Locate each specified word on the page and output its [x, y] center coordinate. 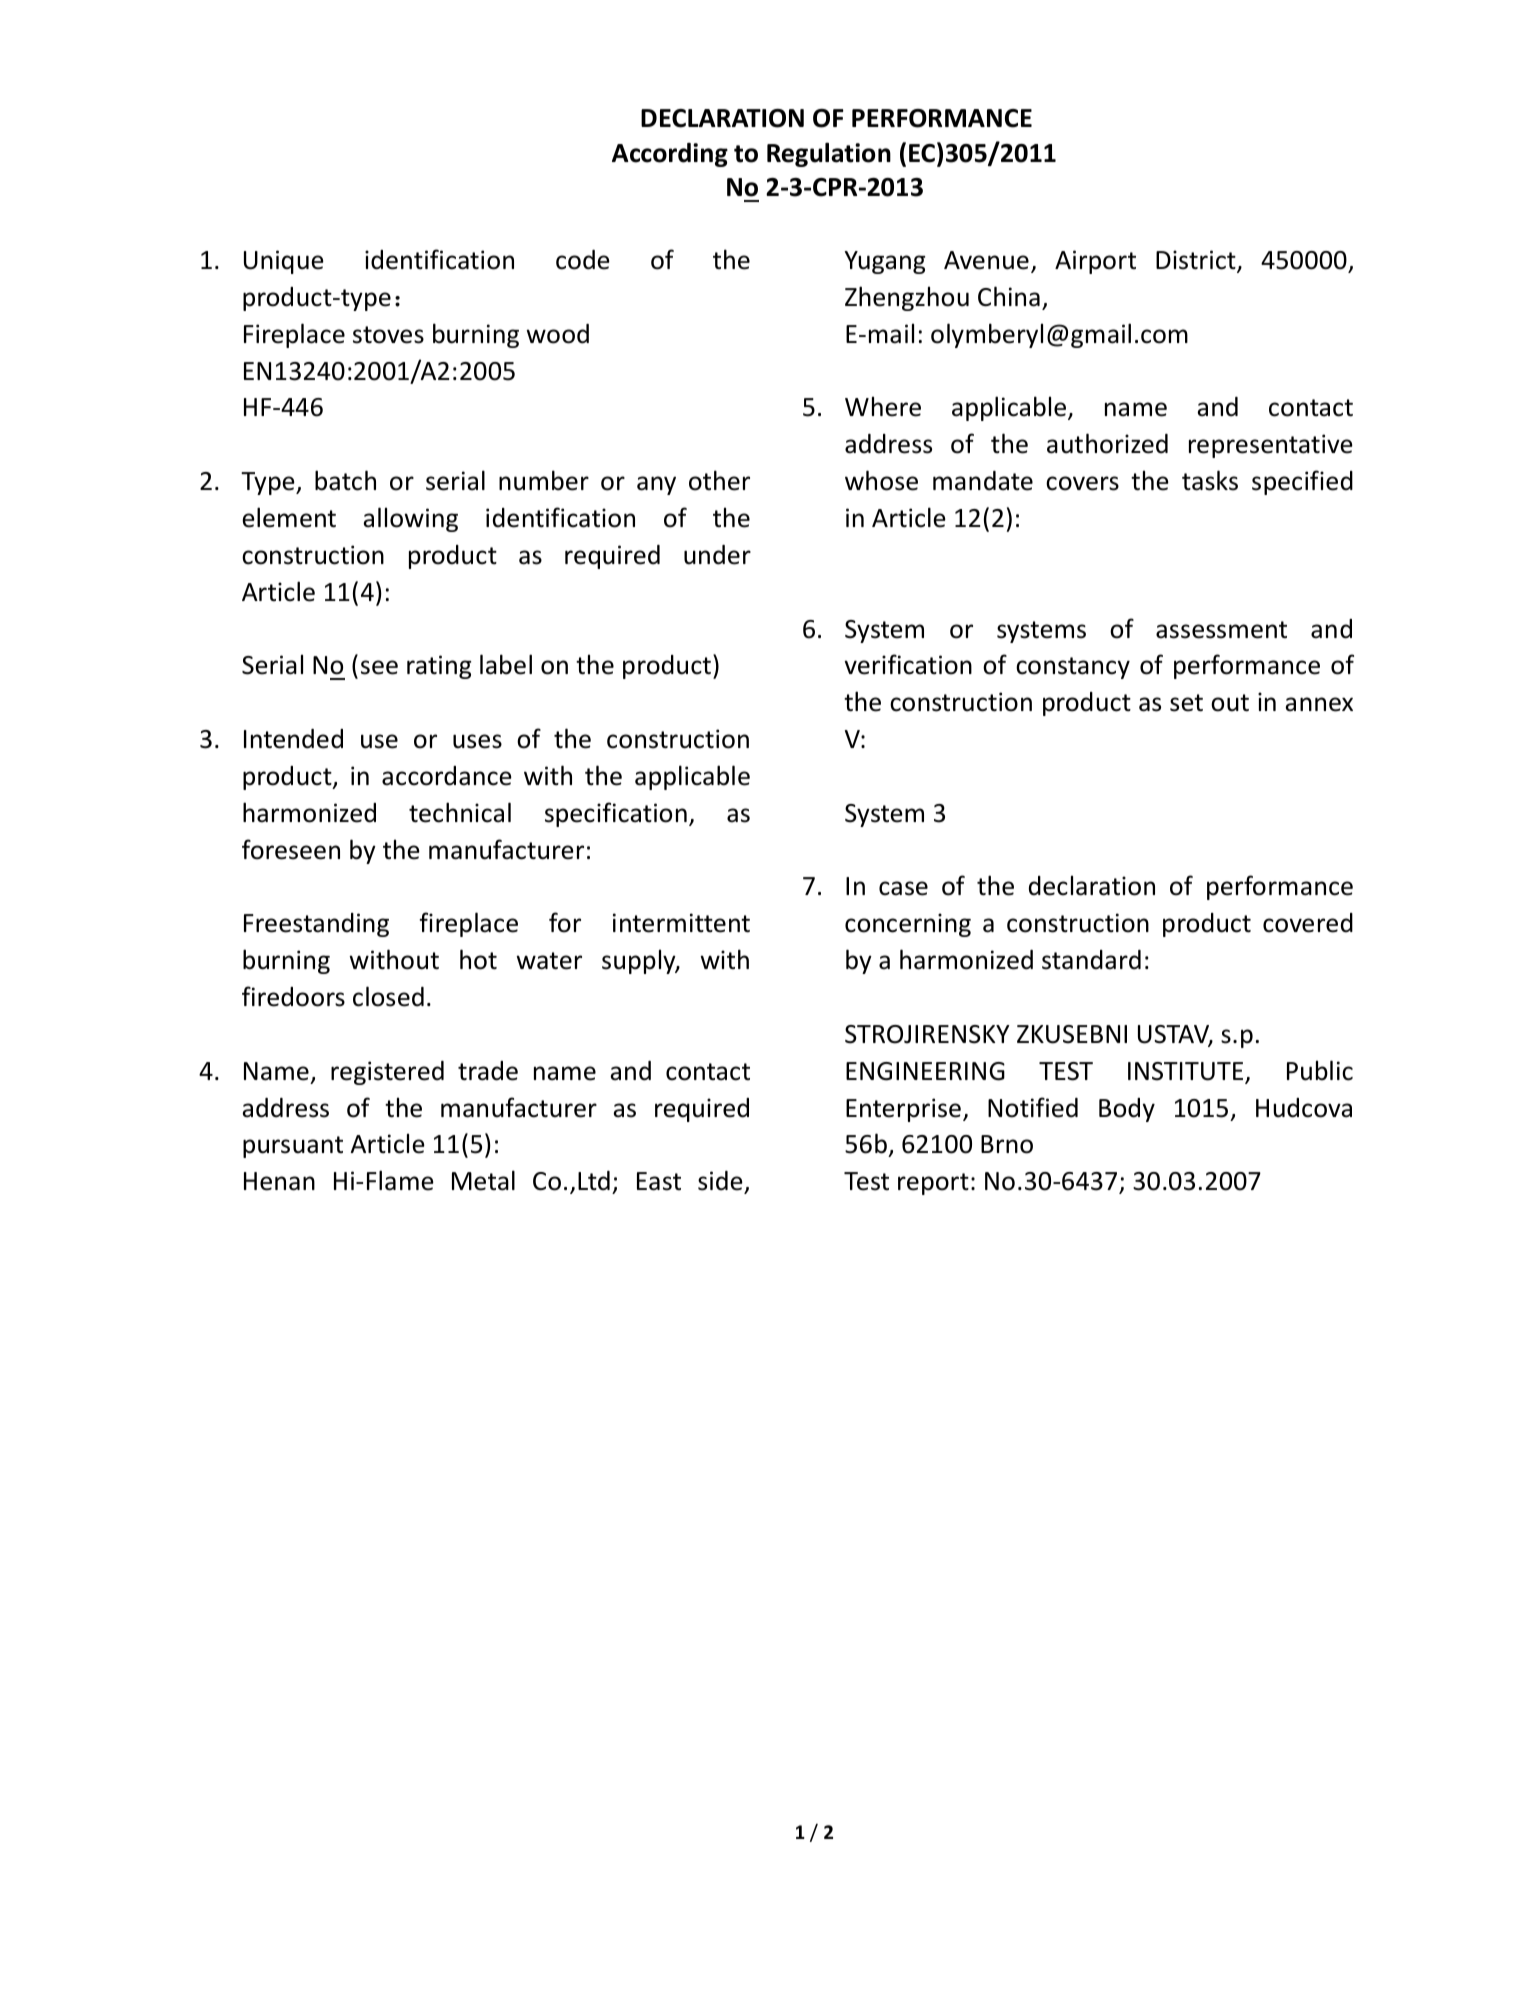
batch [345, 480]
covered [1308, 923]
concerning [908, 925]
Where [883, 406]
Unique [284, 262]
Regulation [829, 154]
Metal [483, 1180]
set [1186, 703]
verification [908, 664]
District [1197, 261]
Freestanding [316, 925]
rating [439, 667]
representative [1271, 446]
